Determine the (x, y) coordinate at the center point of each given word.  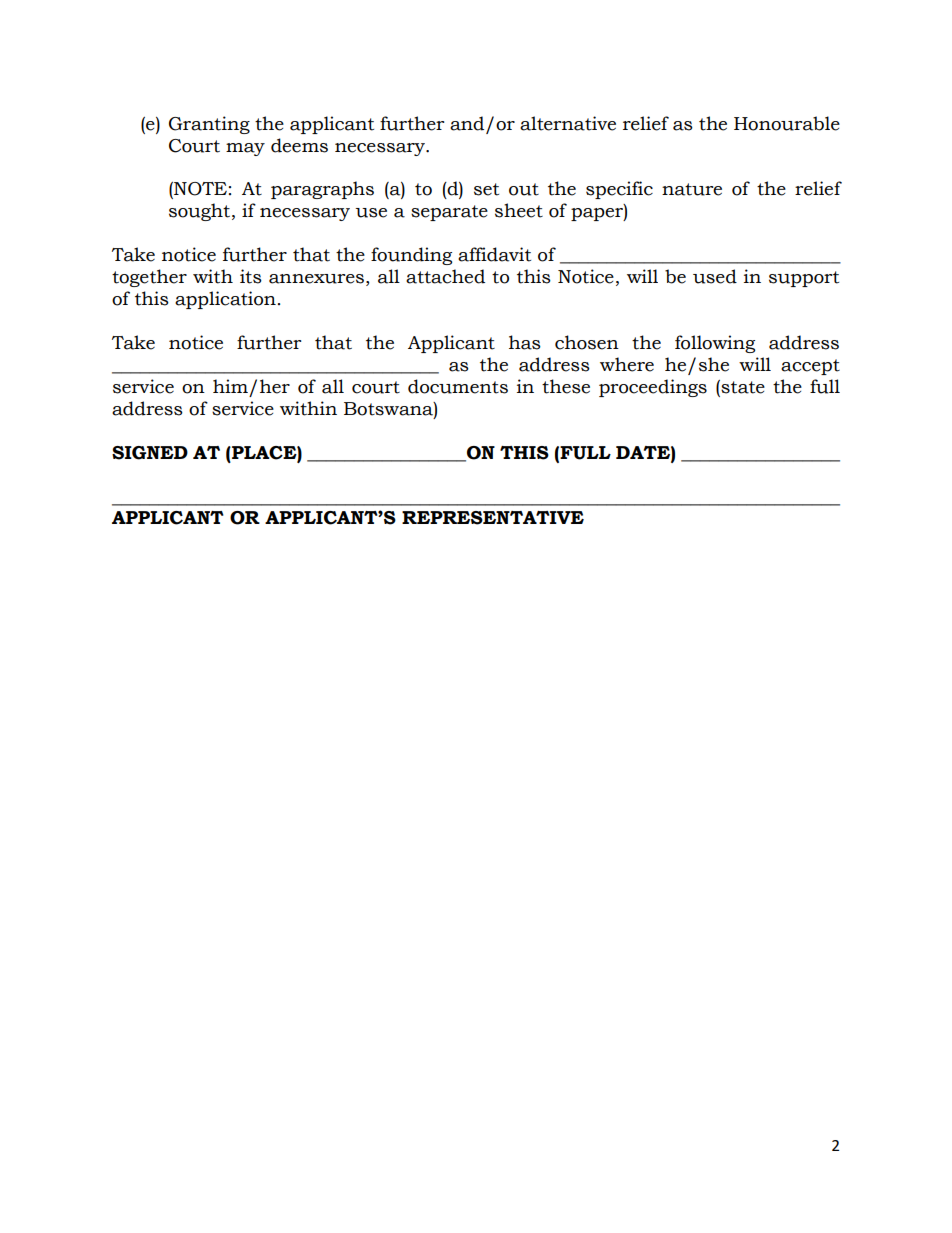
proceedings (653, 388)
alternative (568, 123)
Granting (209, 125)
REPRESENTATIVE (493, 518)
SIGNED (150, 453)
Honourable (787, 123)
